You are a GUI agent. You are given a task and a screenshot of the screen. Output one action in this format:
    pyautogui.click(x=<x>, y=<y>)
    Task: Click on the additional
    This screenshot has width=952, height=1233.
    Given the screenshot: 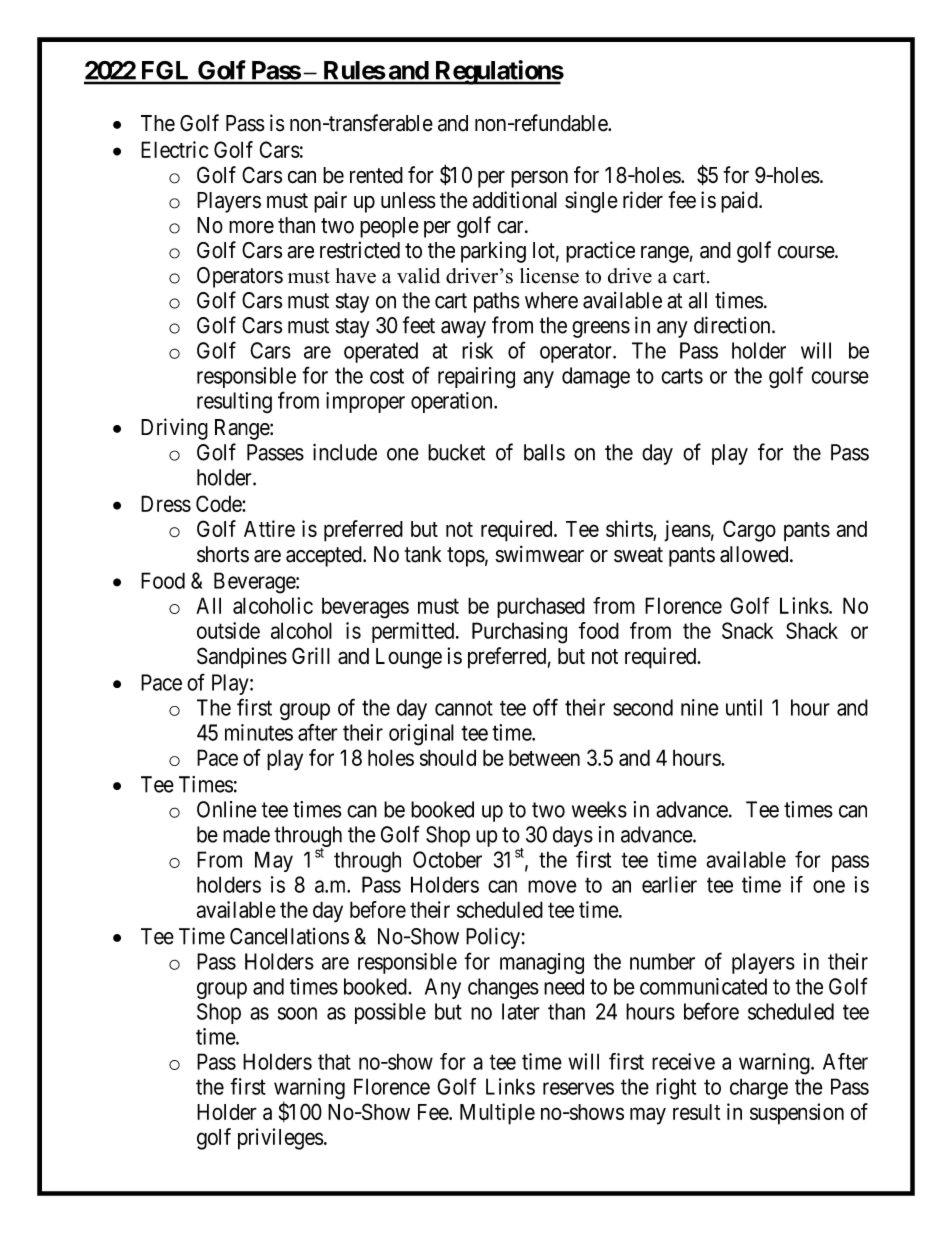 What is the action you would take?
    pyautogui.click(x=514, y=200)
